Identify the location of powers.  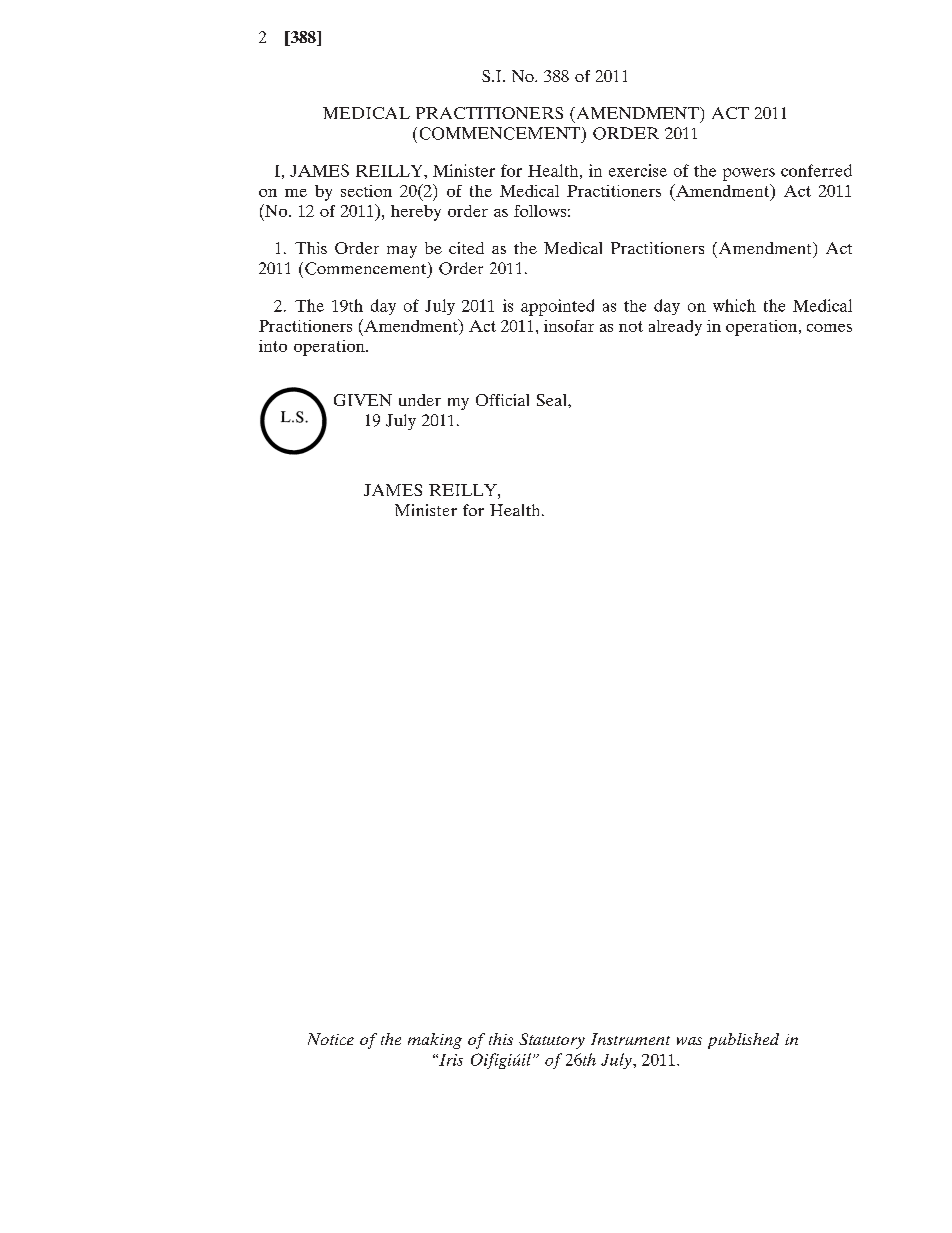
(749, 174).
